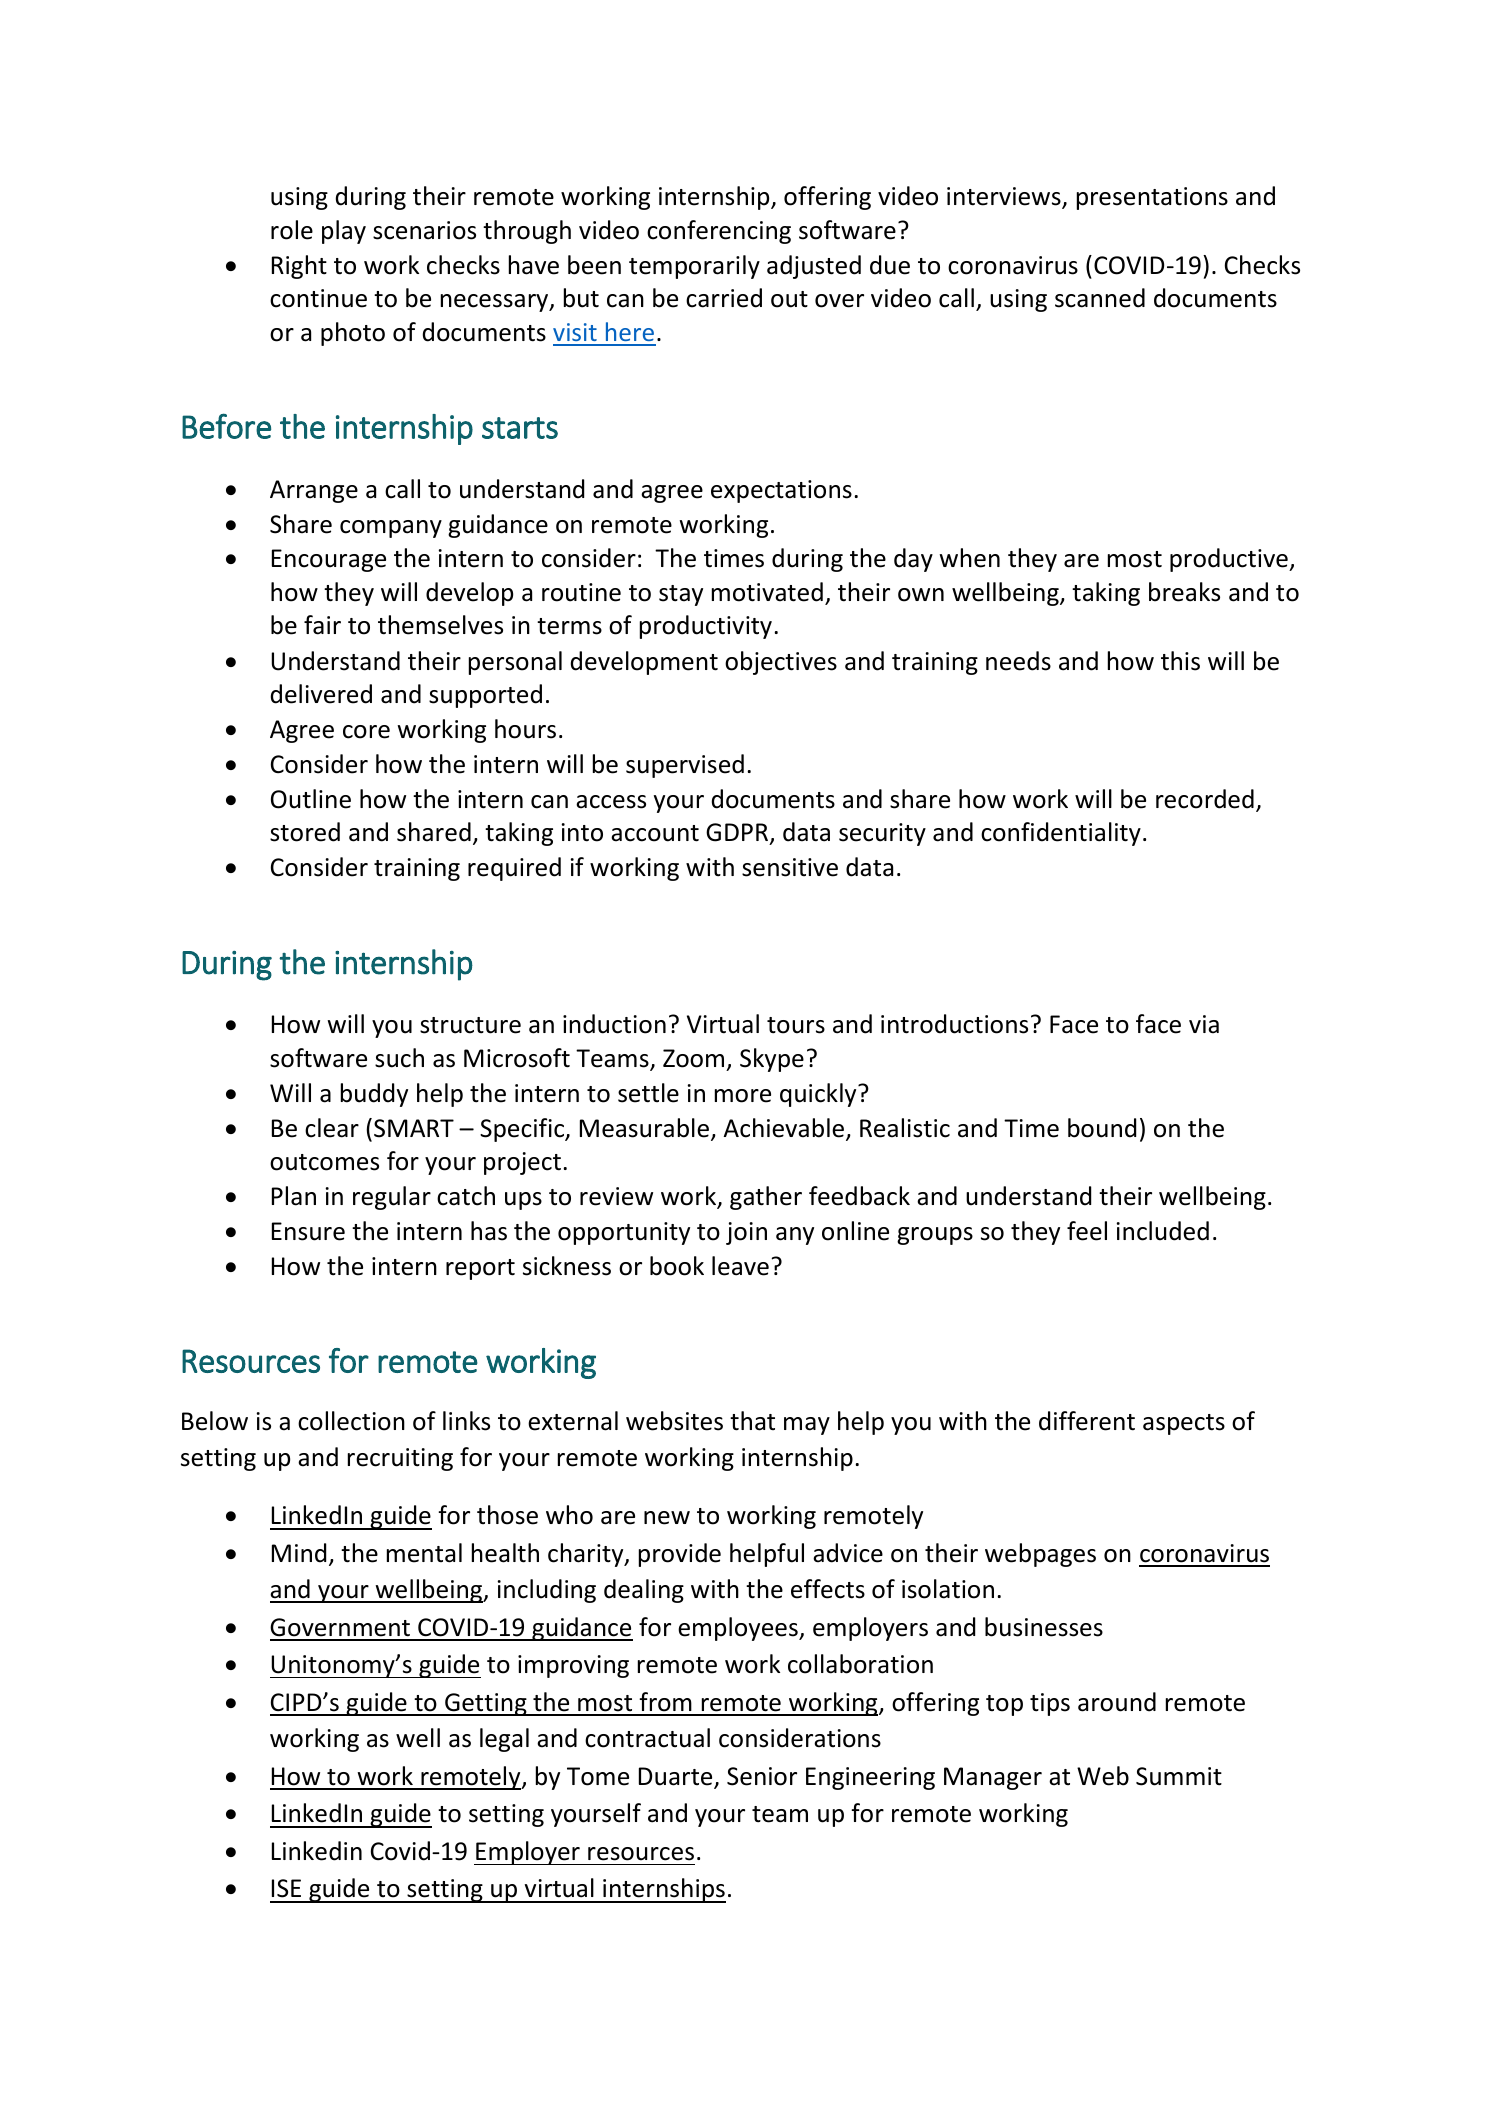 This page has height=2101, width=1486. I want to click on Getting, so click(486, 1704).
